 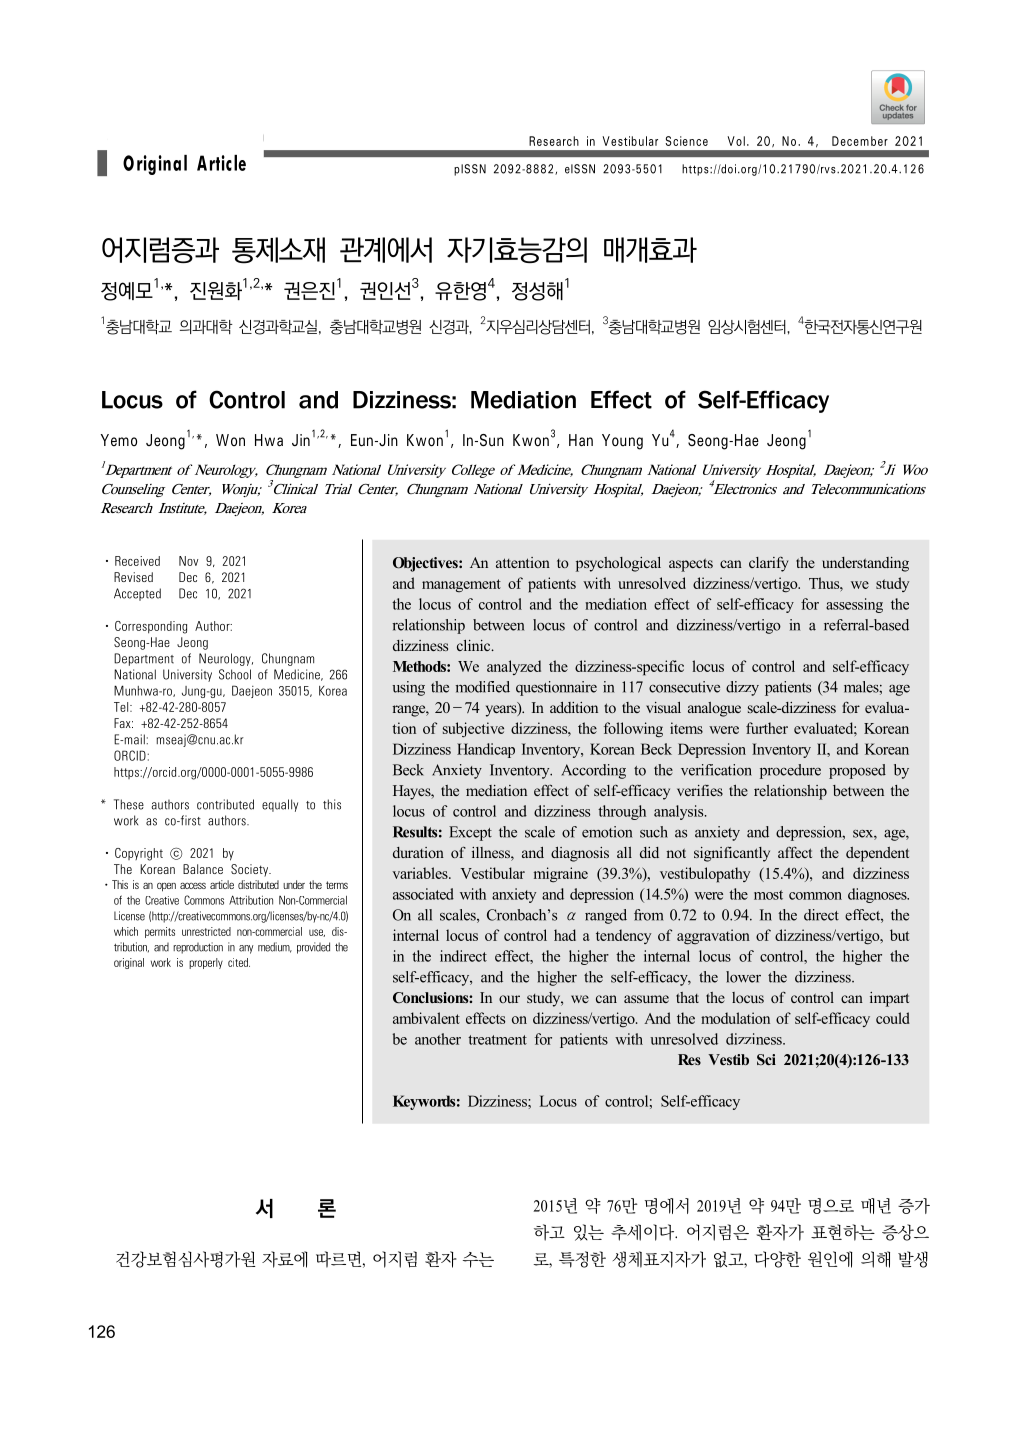 What do you see at coordinates (188, 561) in the page?
I see `Nov` at bounding box center [188, 561].
